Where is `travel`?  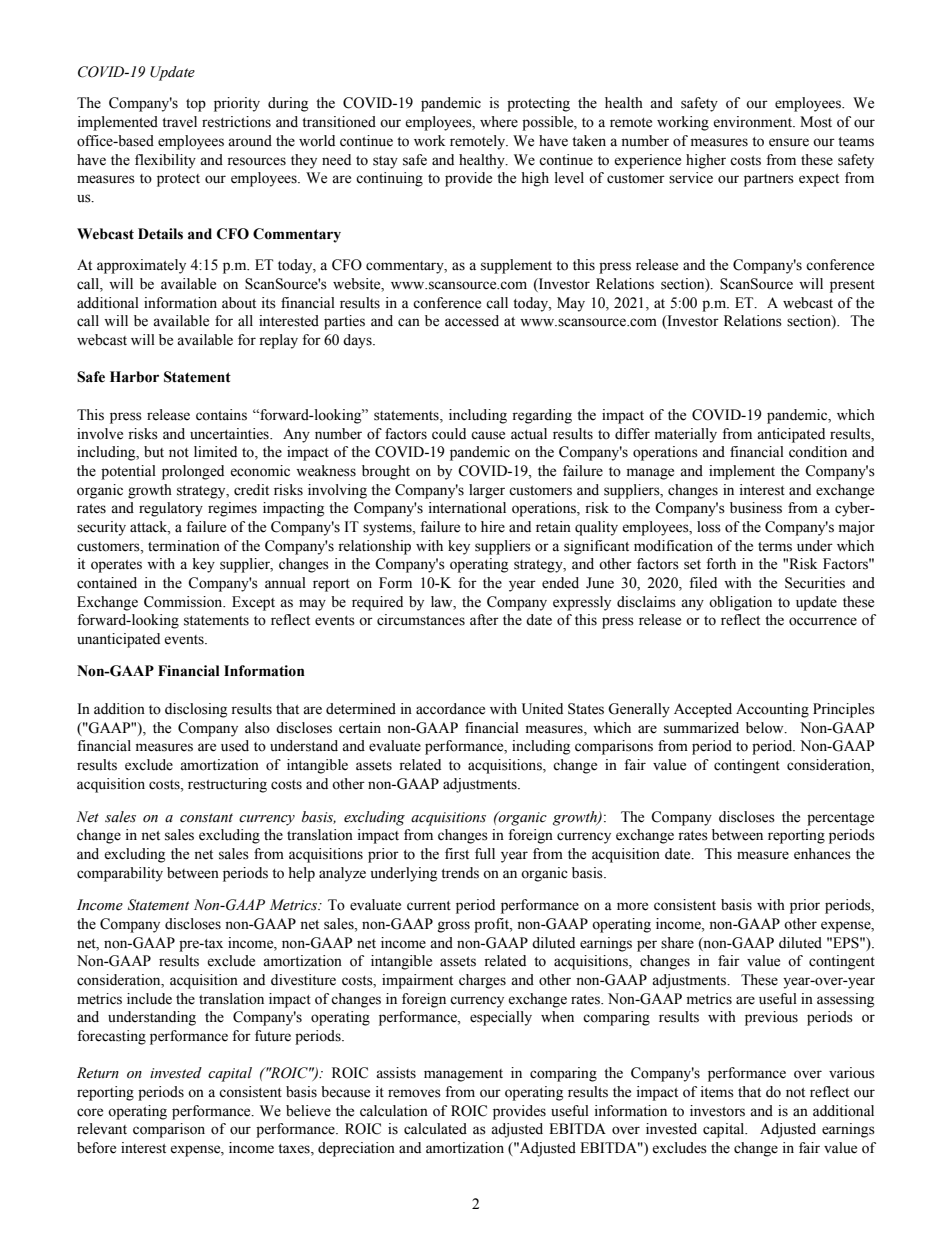
travel is located at coordinates (179, 122).
